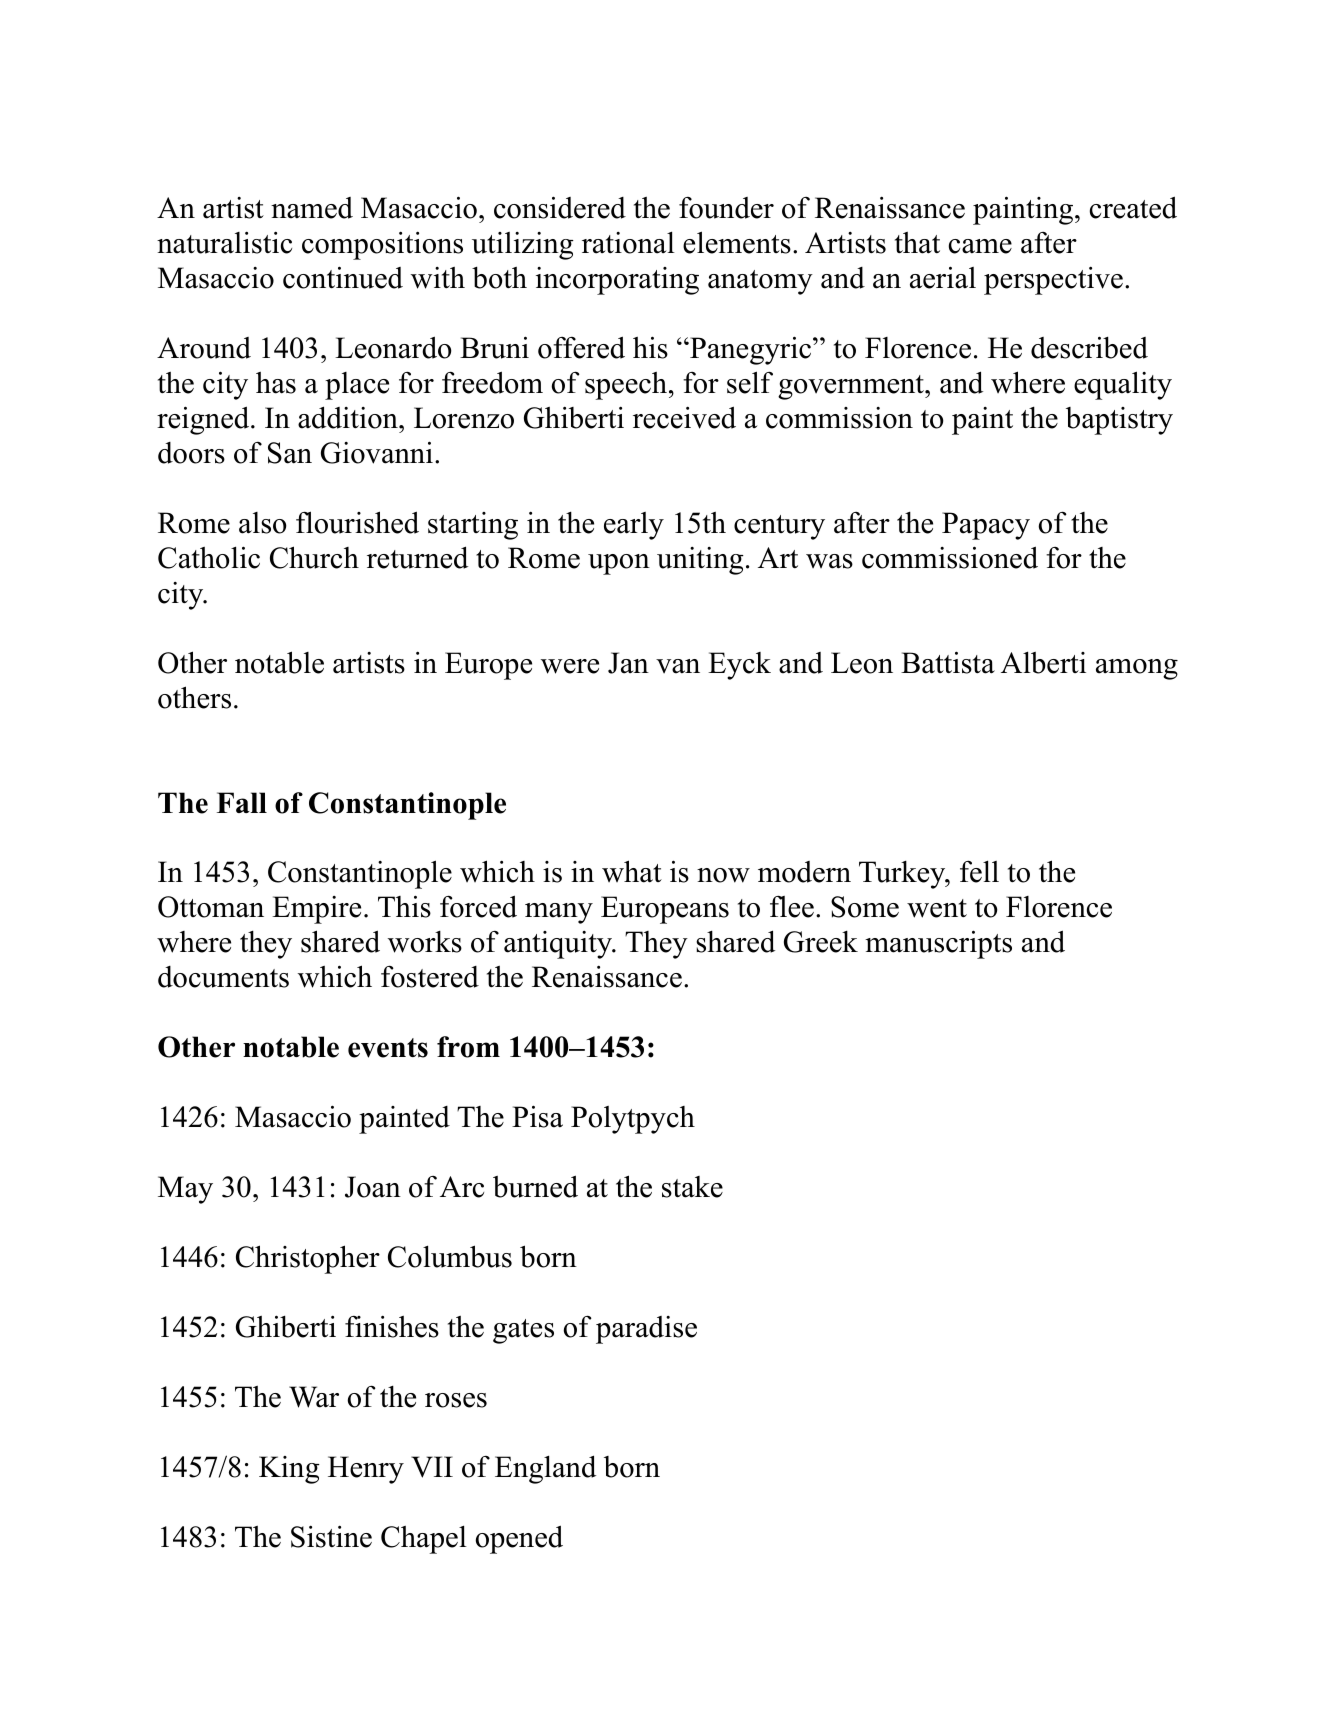 The height and width of the screenshot is (1731, 1338). I want to click on named, so click(312, 208).
